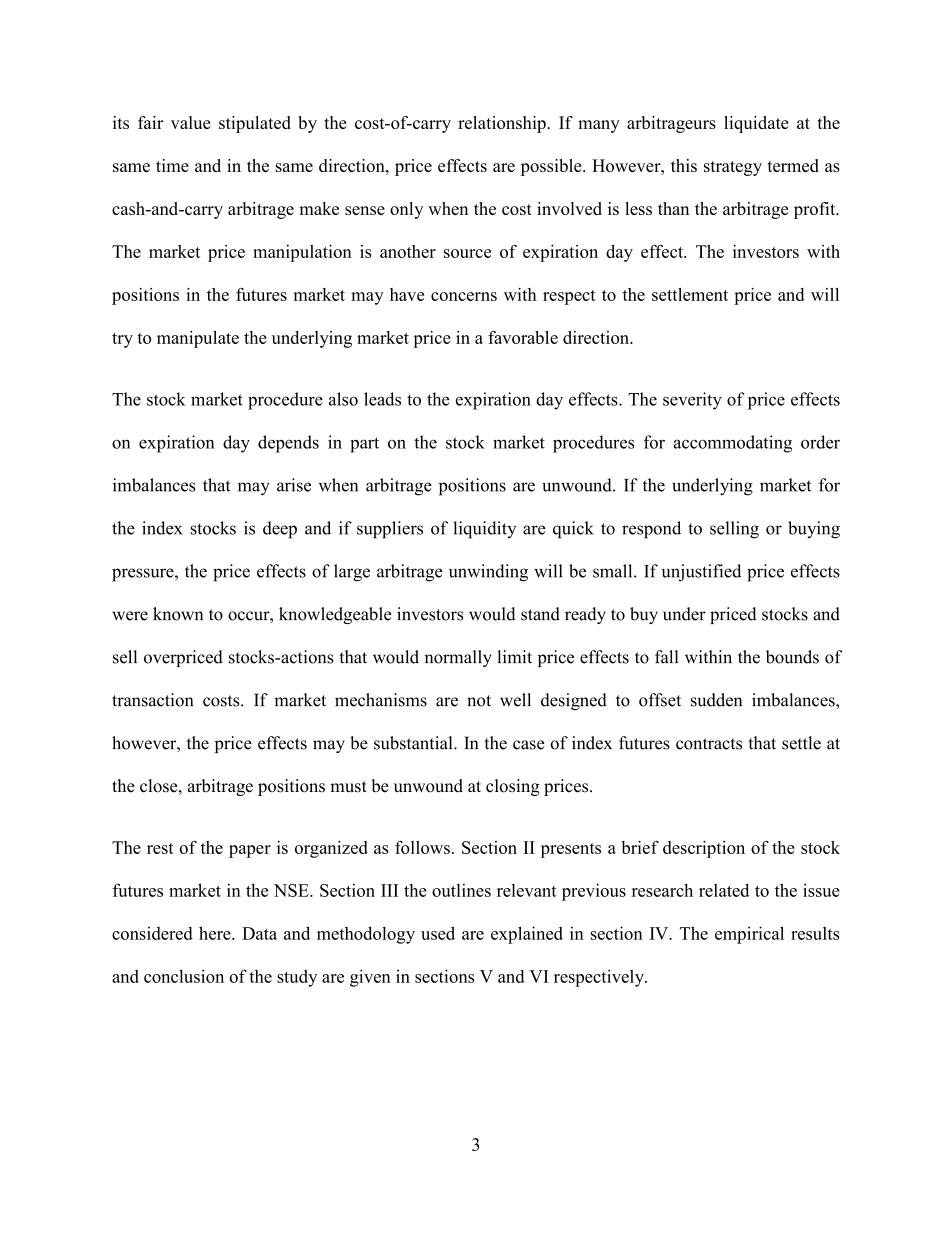 Image resolution: width=952 pixels, height=1233 pixels. Describe the element at coordinates (172, 165) in the page. I see `time` at that location.
